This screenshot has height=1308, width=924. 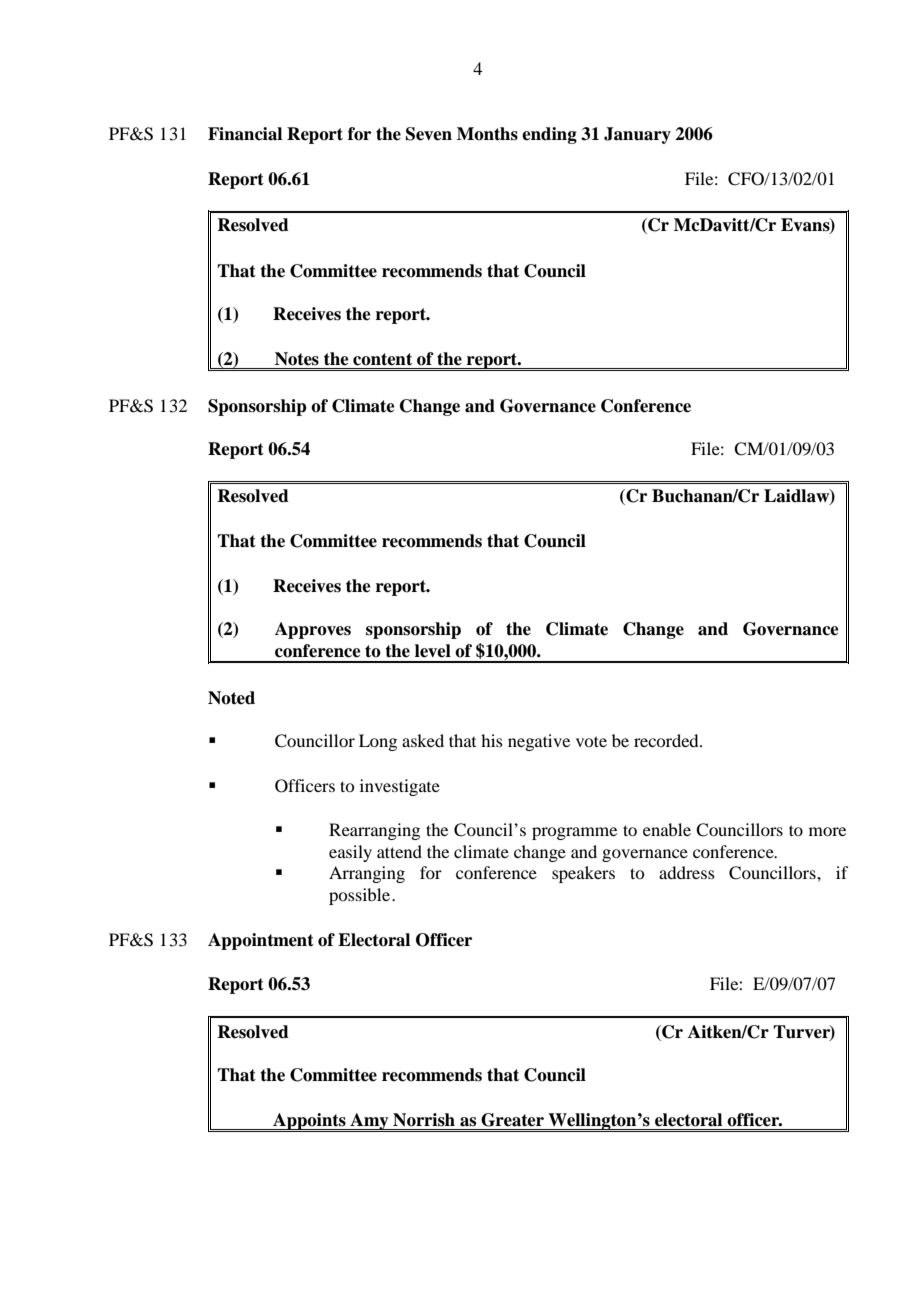 What do you see at coordinates (549, 135) in the screenshot?
I see `ending` at bounding box center [549, 135].
